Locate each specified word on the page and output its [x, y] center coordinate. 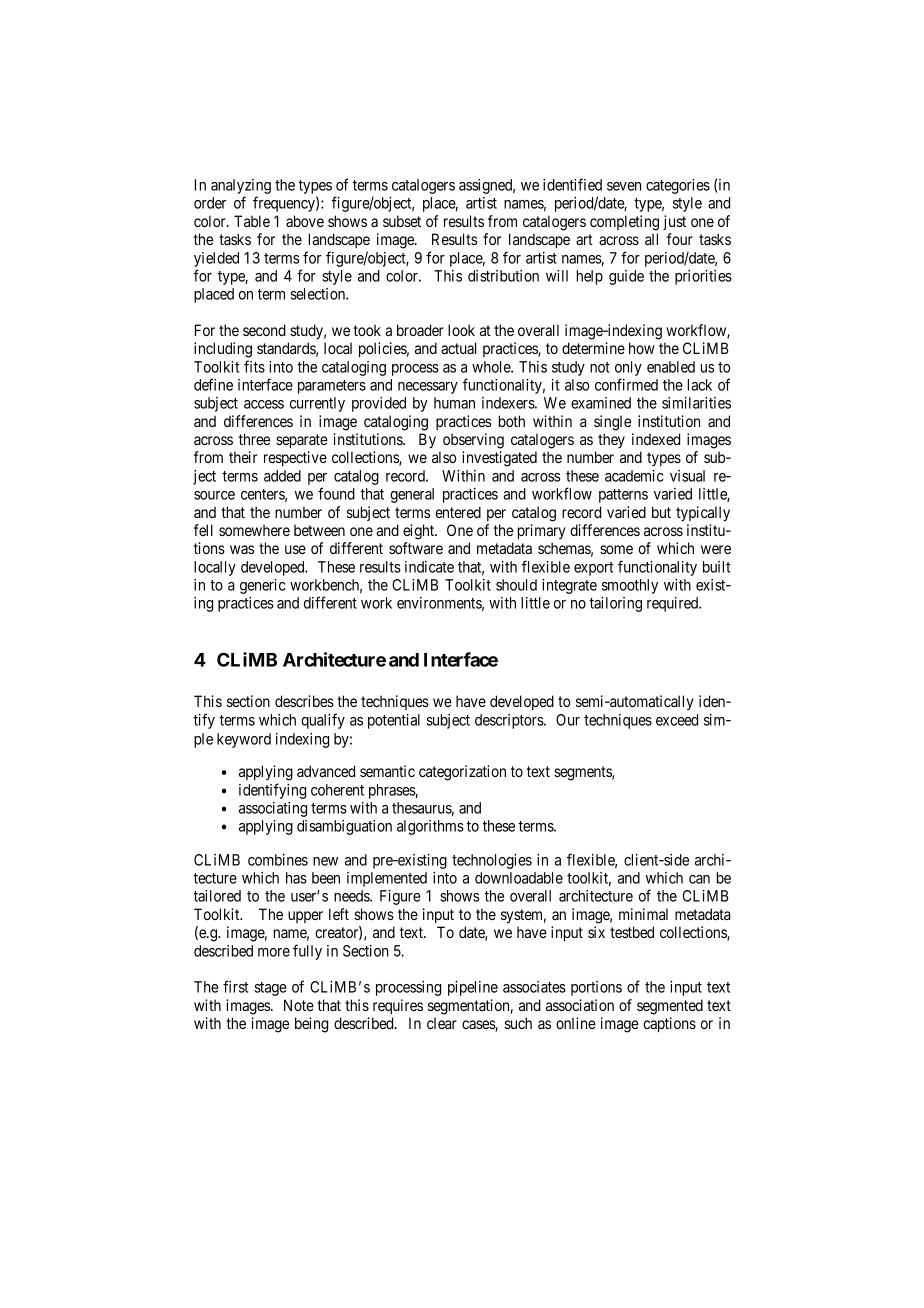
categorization [462, 773]
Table [252, 221]
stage [271, 989]
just [674, 222]
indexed [656, 439]
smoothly [630, 586]
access [264, 404]
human [454, 403]
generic [263, 586]
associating [273, 809]
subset [402, 221]
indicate [429, 567]
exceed [677, 720]
